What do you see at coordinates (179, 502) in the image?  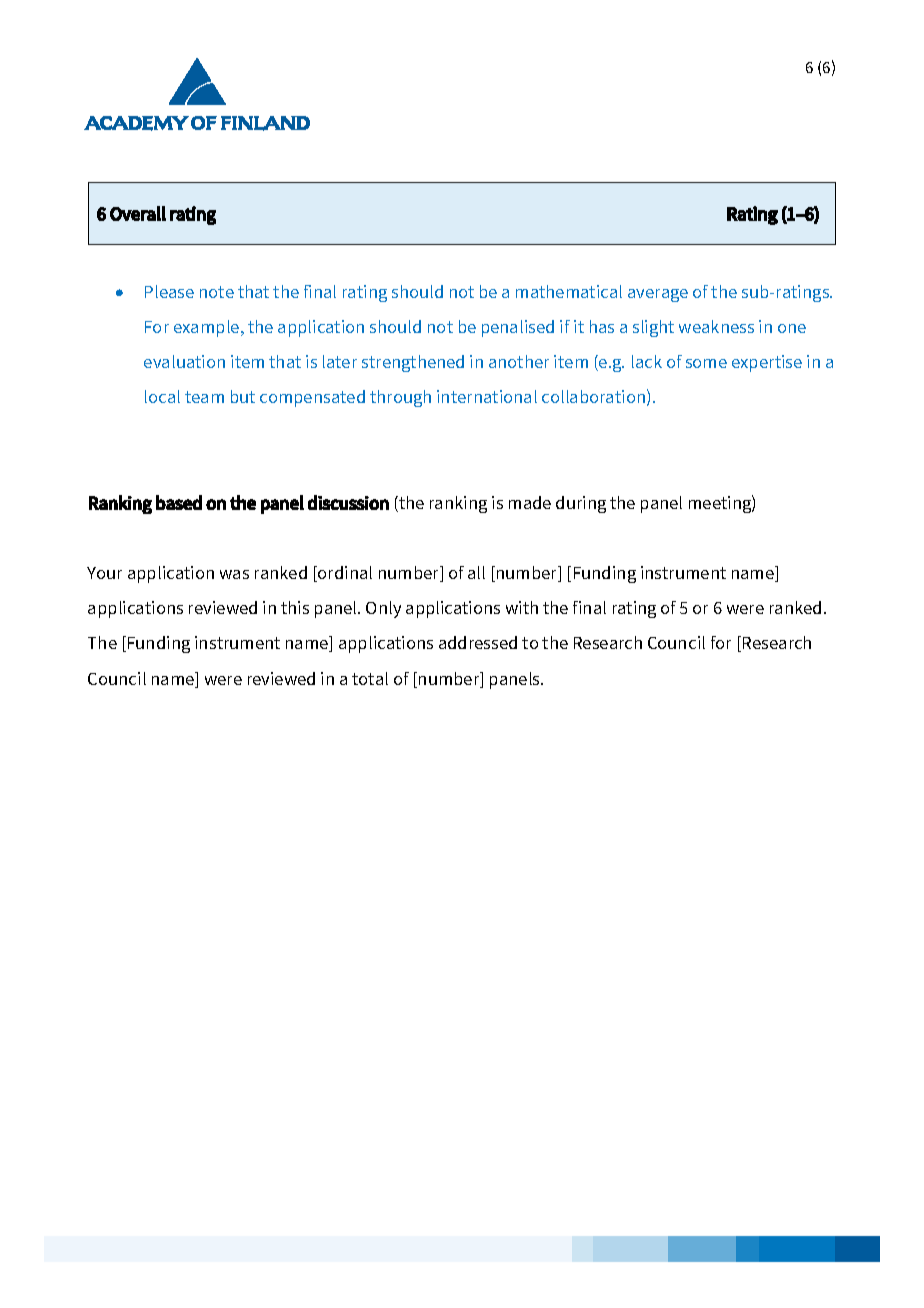 I see `based` at bounding box center [179, 502].
